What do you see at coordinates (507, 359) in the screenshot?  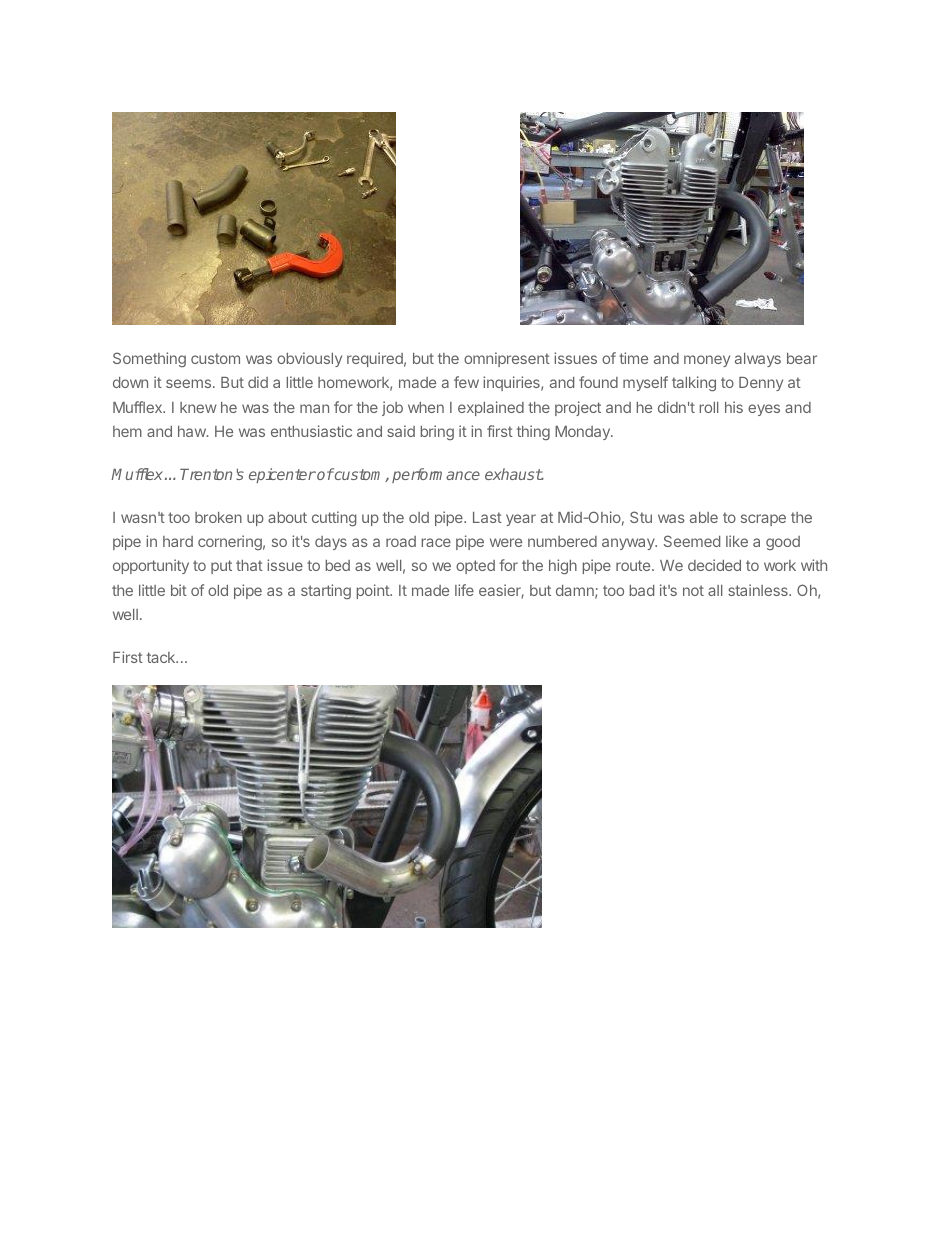 I see `omnipresent` at bounding box center [507, 359].
